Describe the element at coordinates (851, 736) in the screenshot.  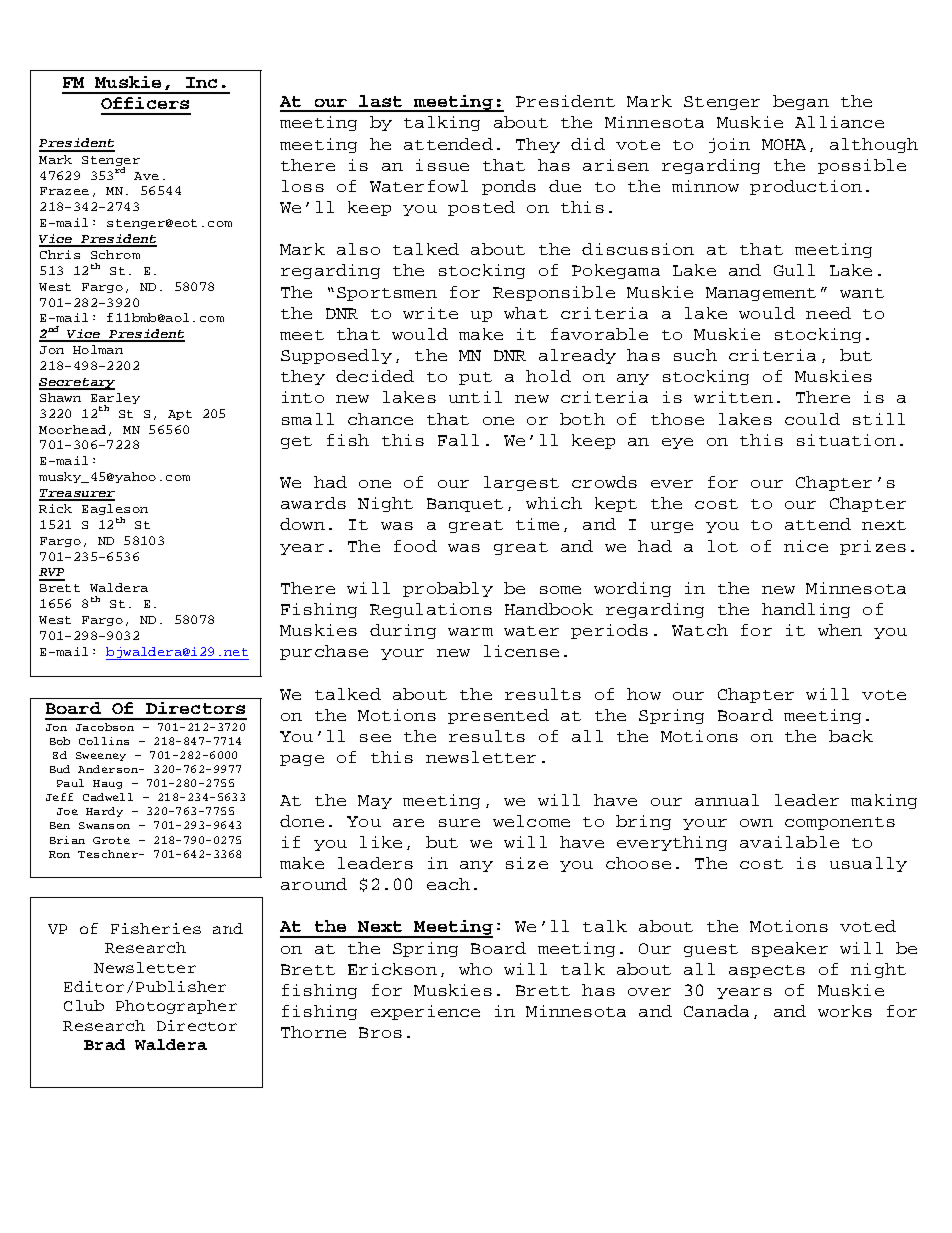
I see `back` at that location.
